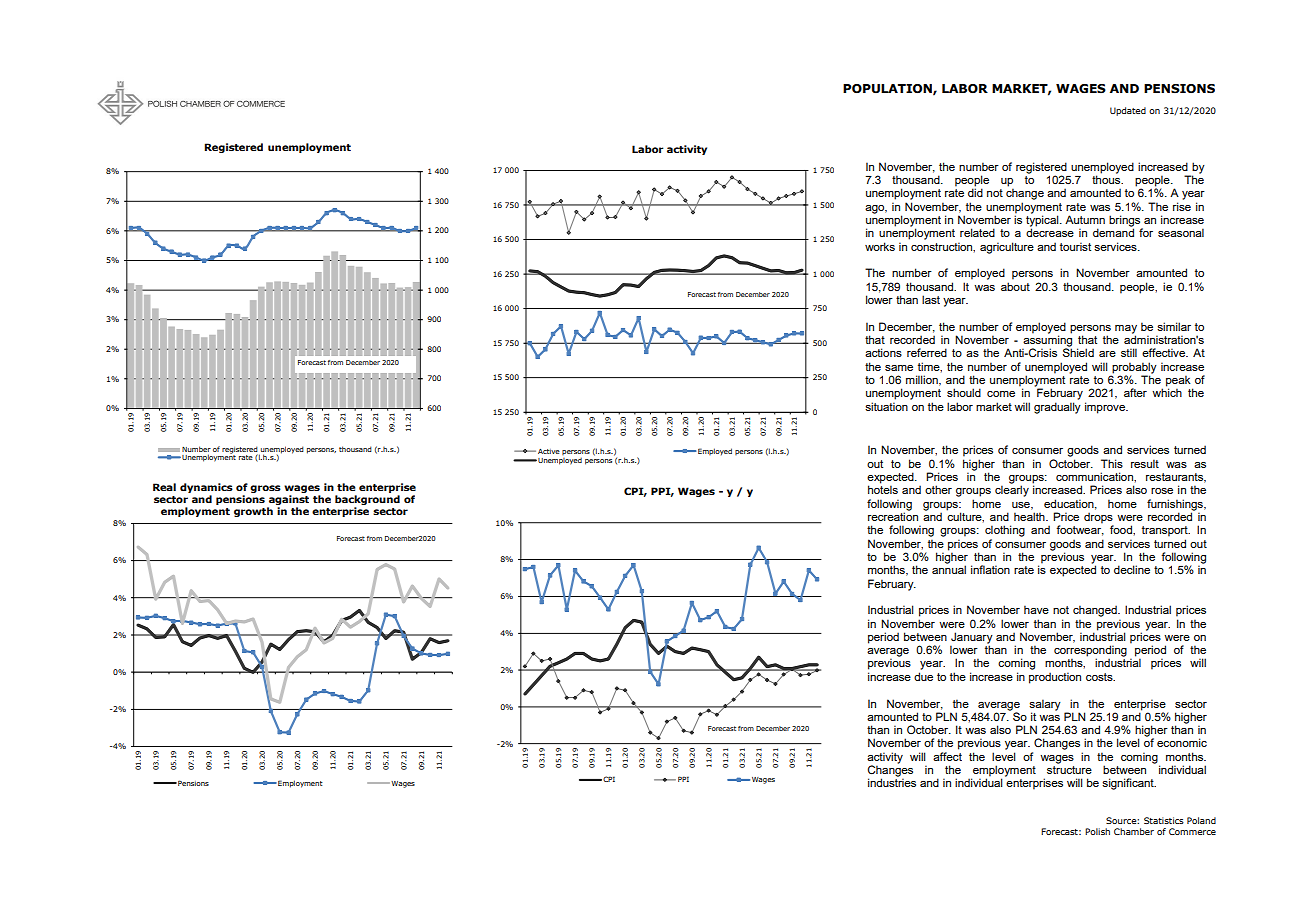 The image size is (1309, 924). I want to click on actions, so click(883, 352).
